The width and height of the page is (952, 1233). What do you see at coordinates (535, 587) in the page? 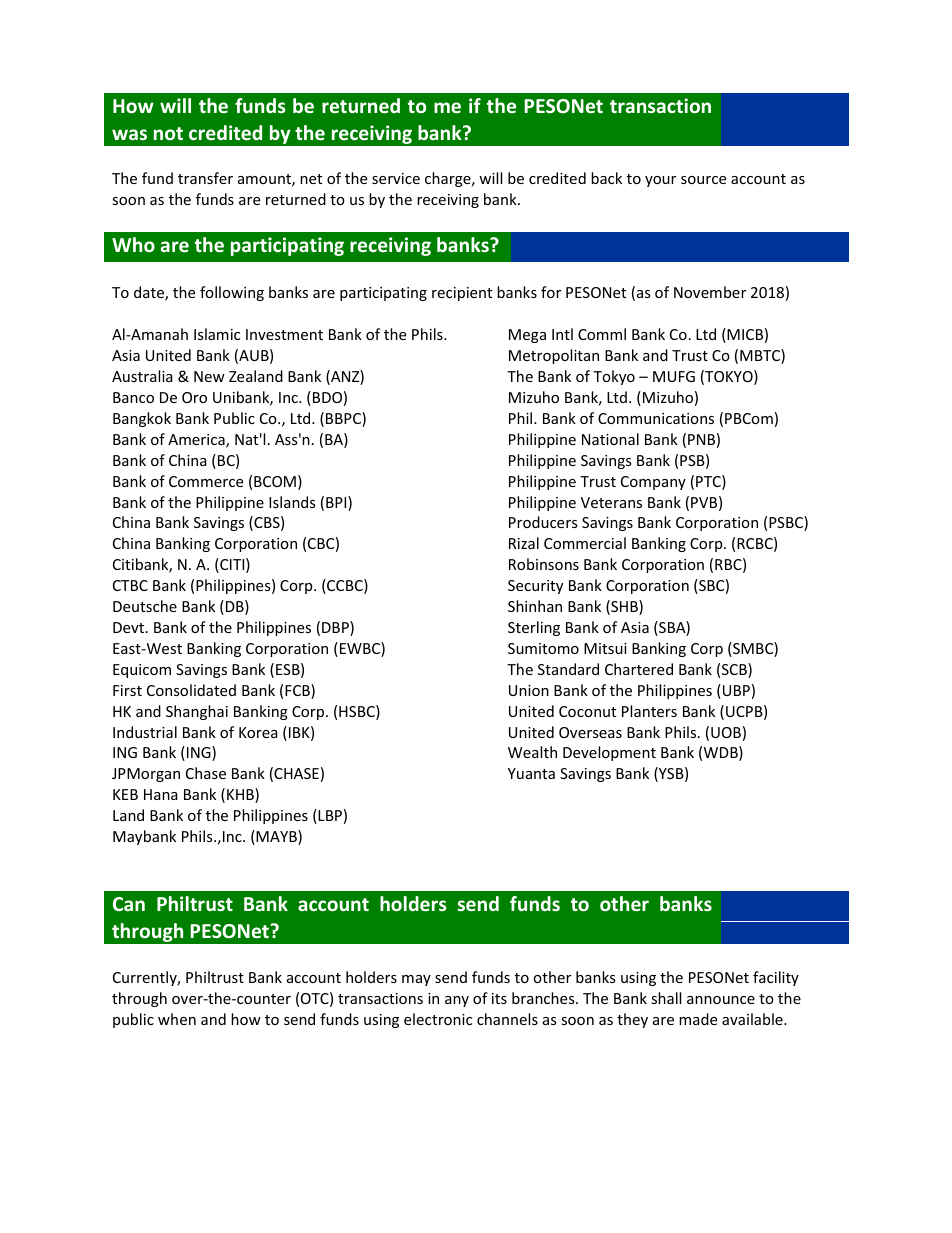
I see `Security` at bounding box center [535, 587].
